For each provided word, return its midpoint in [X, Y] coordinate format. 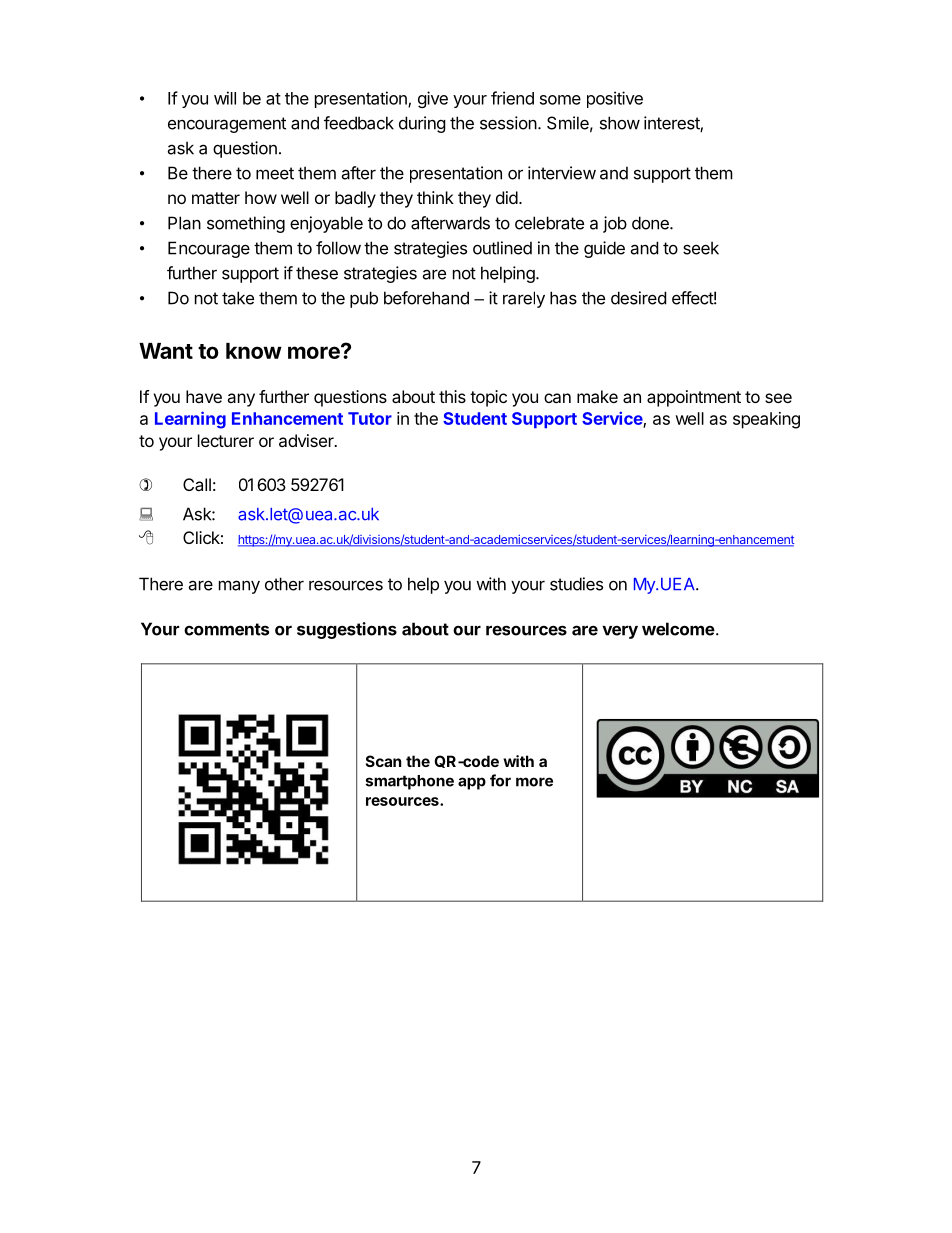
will [225, 98]
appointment [694, 398]
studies [576, 584]
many [239, 587]
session [508, 123]
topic [488, 398]
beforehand [426, 298]
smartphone [410, 782]
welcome [678, 629]
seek [701, 248]
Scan [383, 761]
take [238, 298]
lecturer [226, 440]
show [620, 123]
